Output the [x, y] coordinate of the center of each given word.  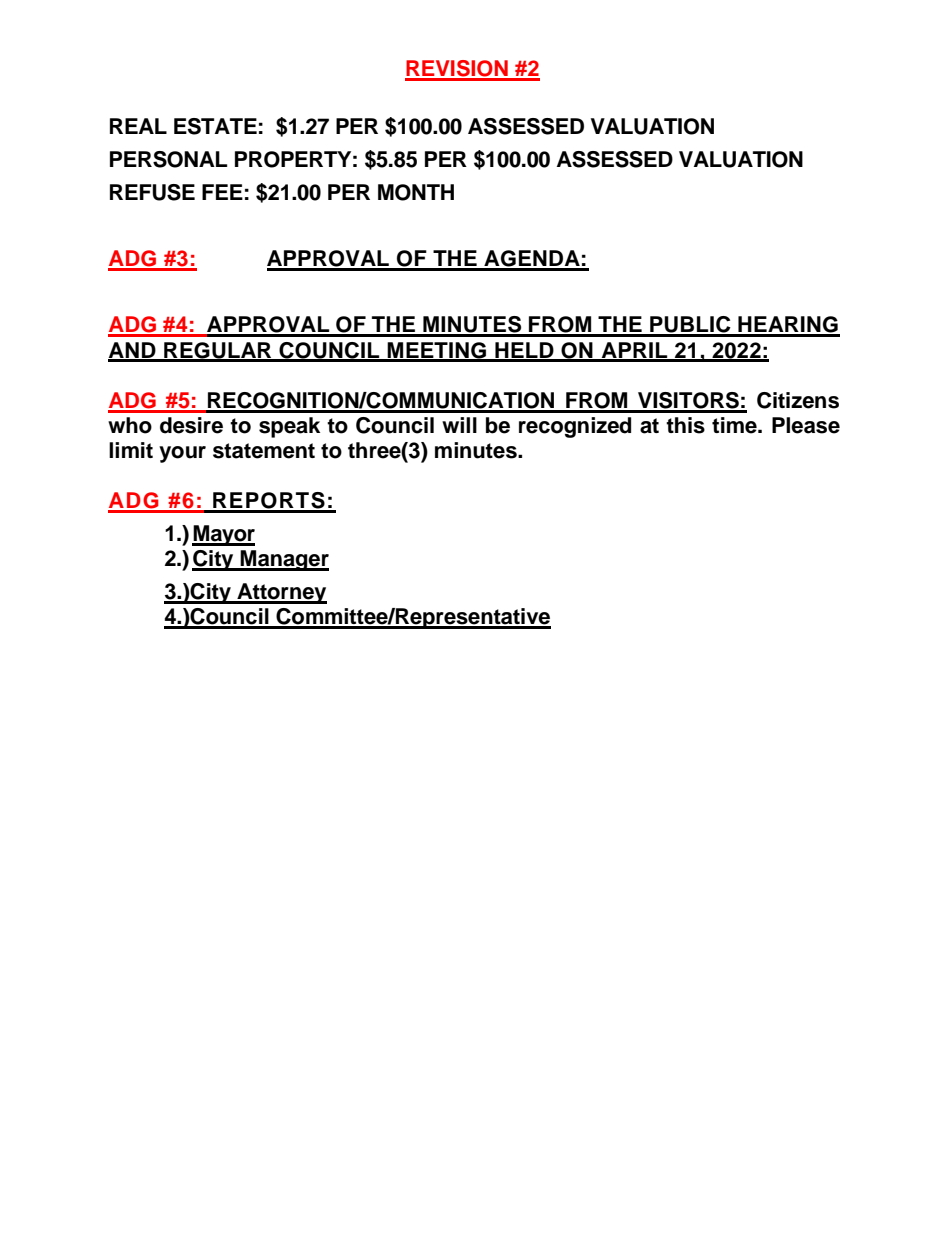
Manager [284, 560]
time [735, 425]
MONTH [416, 192]
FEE [222, 192]
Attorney [281, 593]
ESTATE [215, 126]
